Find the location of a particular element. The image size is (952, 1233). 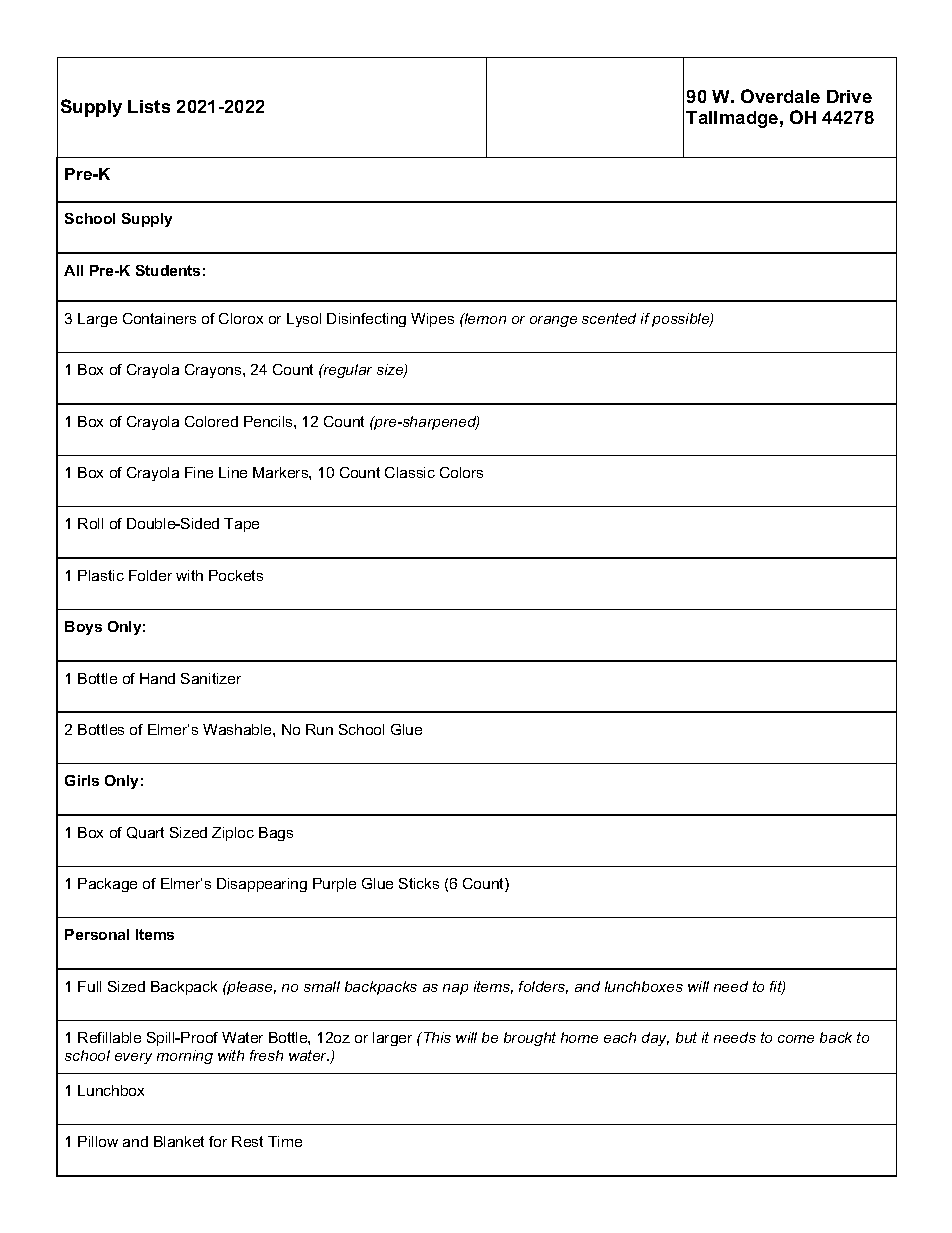

Colored is located at coordinates (211, 421).
